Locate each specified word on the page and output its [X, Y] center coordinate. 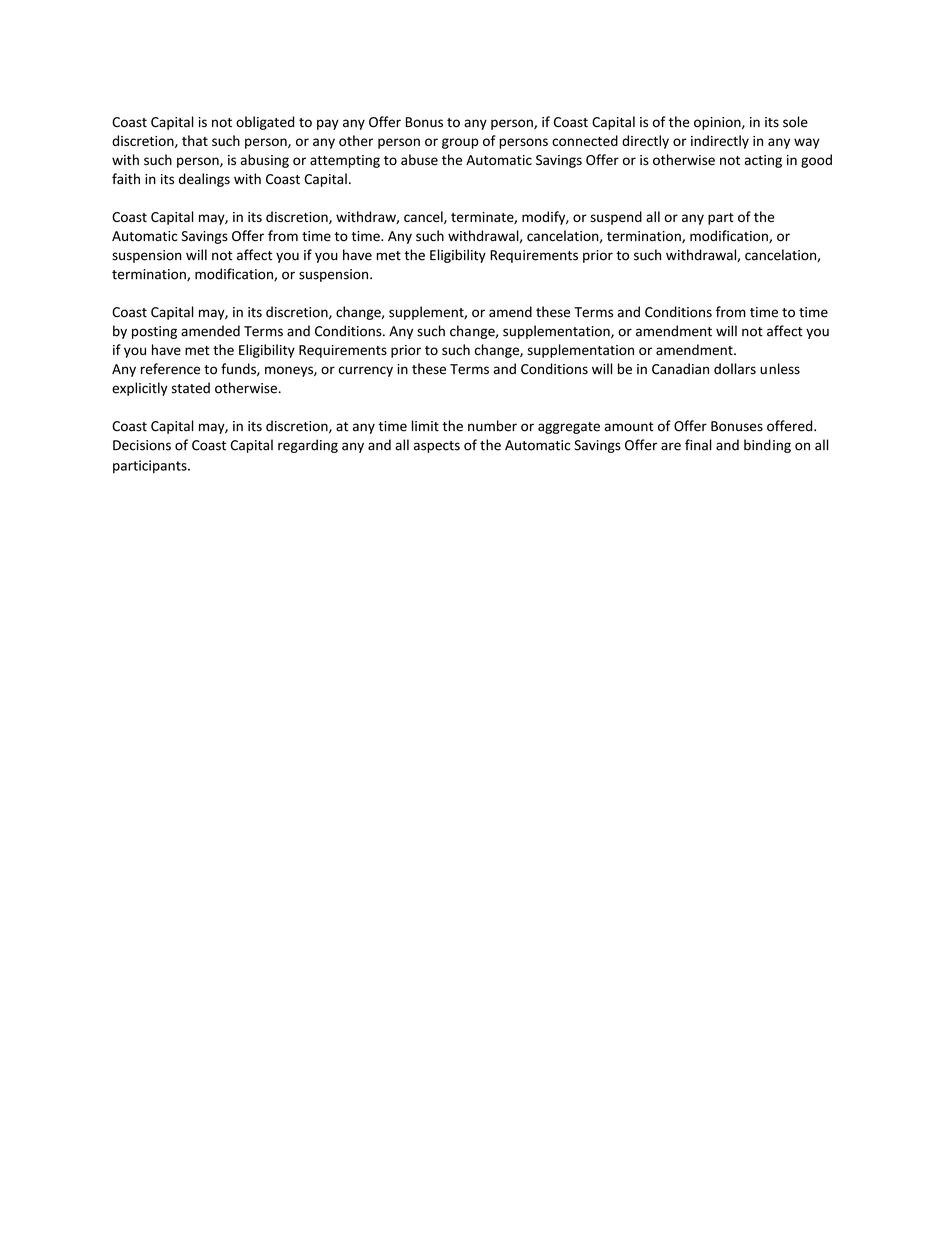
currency [366, 371]
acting [763, 161]
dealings [204, 180]
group [460, 143]
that [195, 140]
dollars [735, 369]
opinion [718, 123]
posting [154, 332]
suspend [616, 218]
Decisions [142, 445]
